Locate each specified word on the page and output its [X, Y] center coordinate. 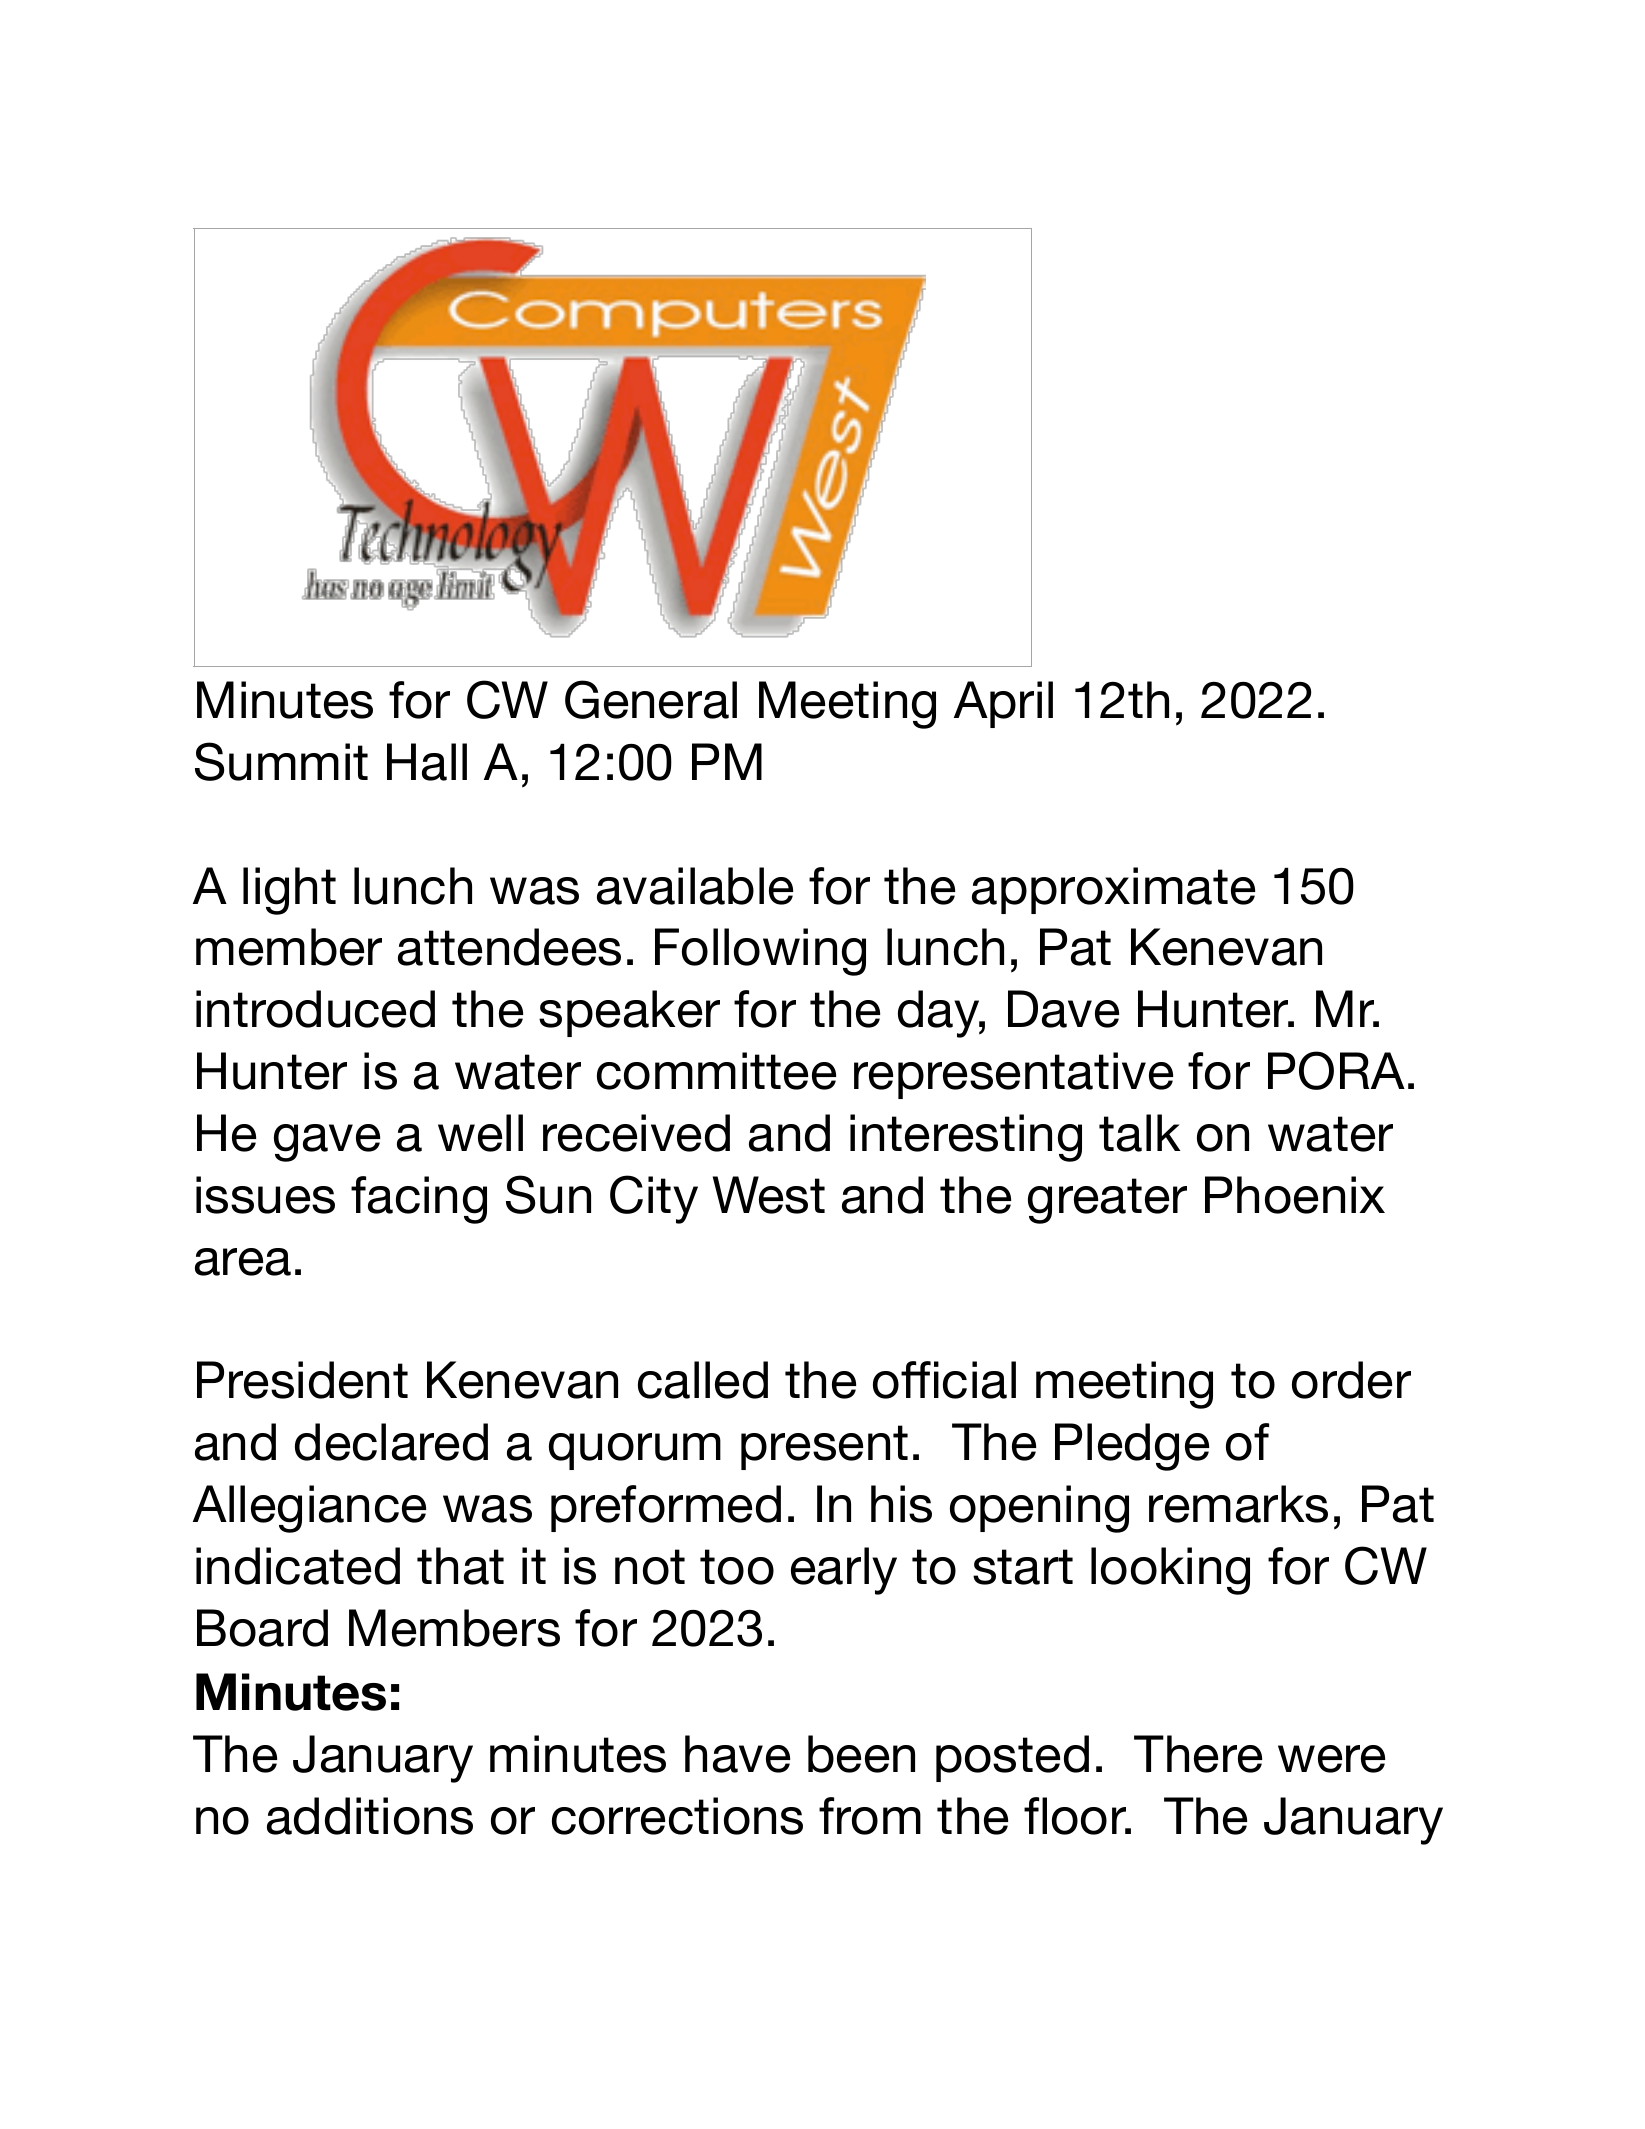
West [769, 1195]
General [651, 699]
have [737, 1754]
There [1198, 1754]
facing [419, 1200]
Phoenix [1295, 1195]
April [1003, 704]
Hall [427, 762]
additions [370, 1816]
